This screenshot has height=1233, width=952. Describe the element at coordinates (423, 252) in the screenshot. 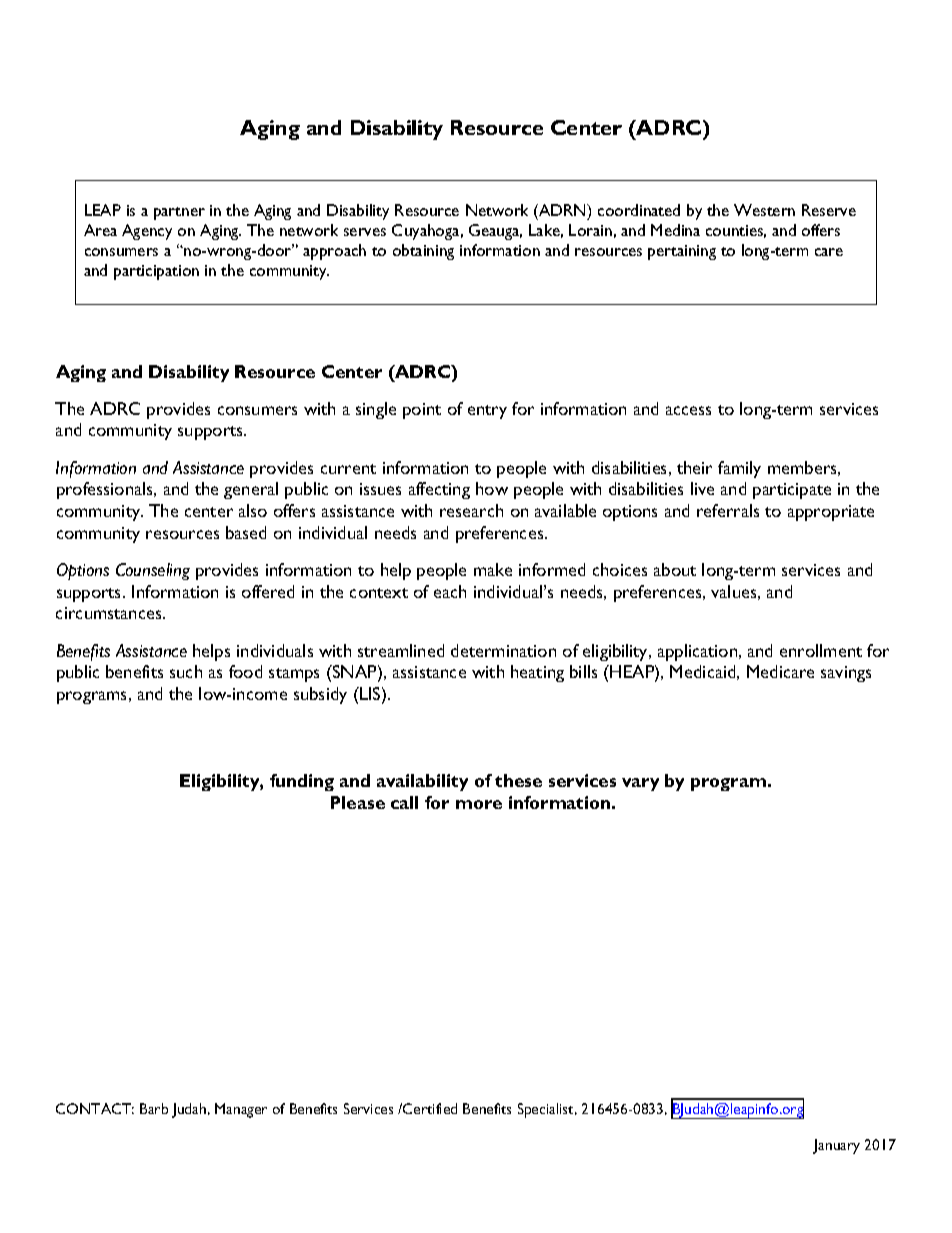

I see `obtaining` at that location.
